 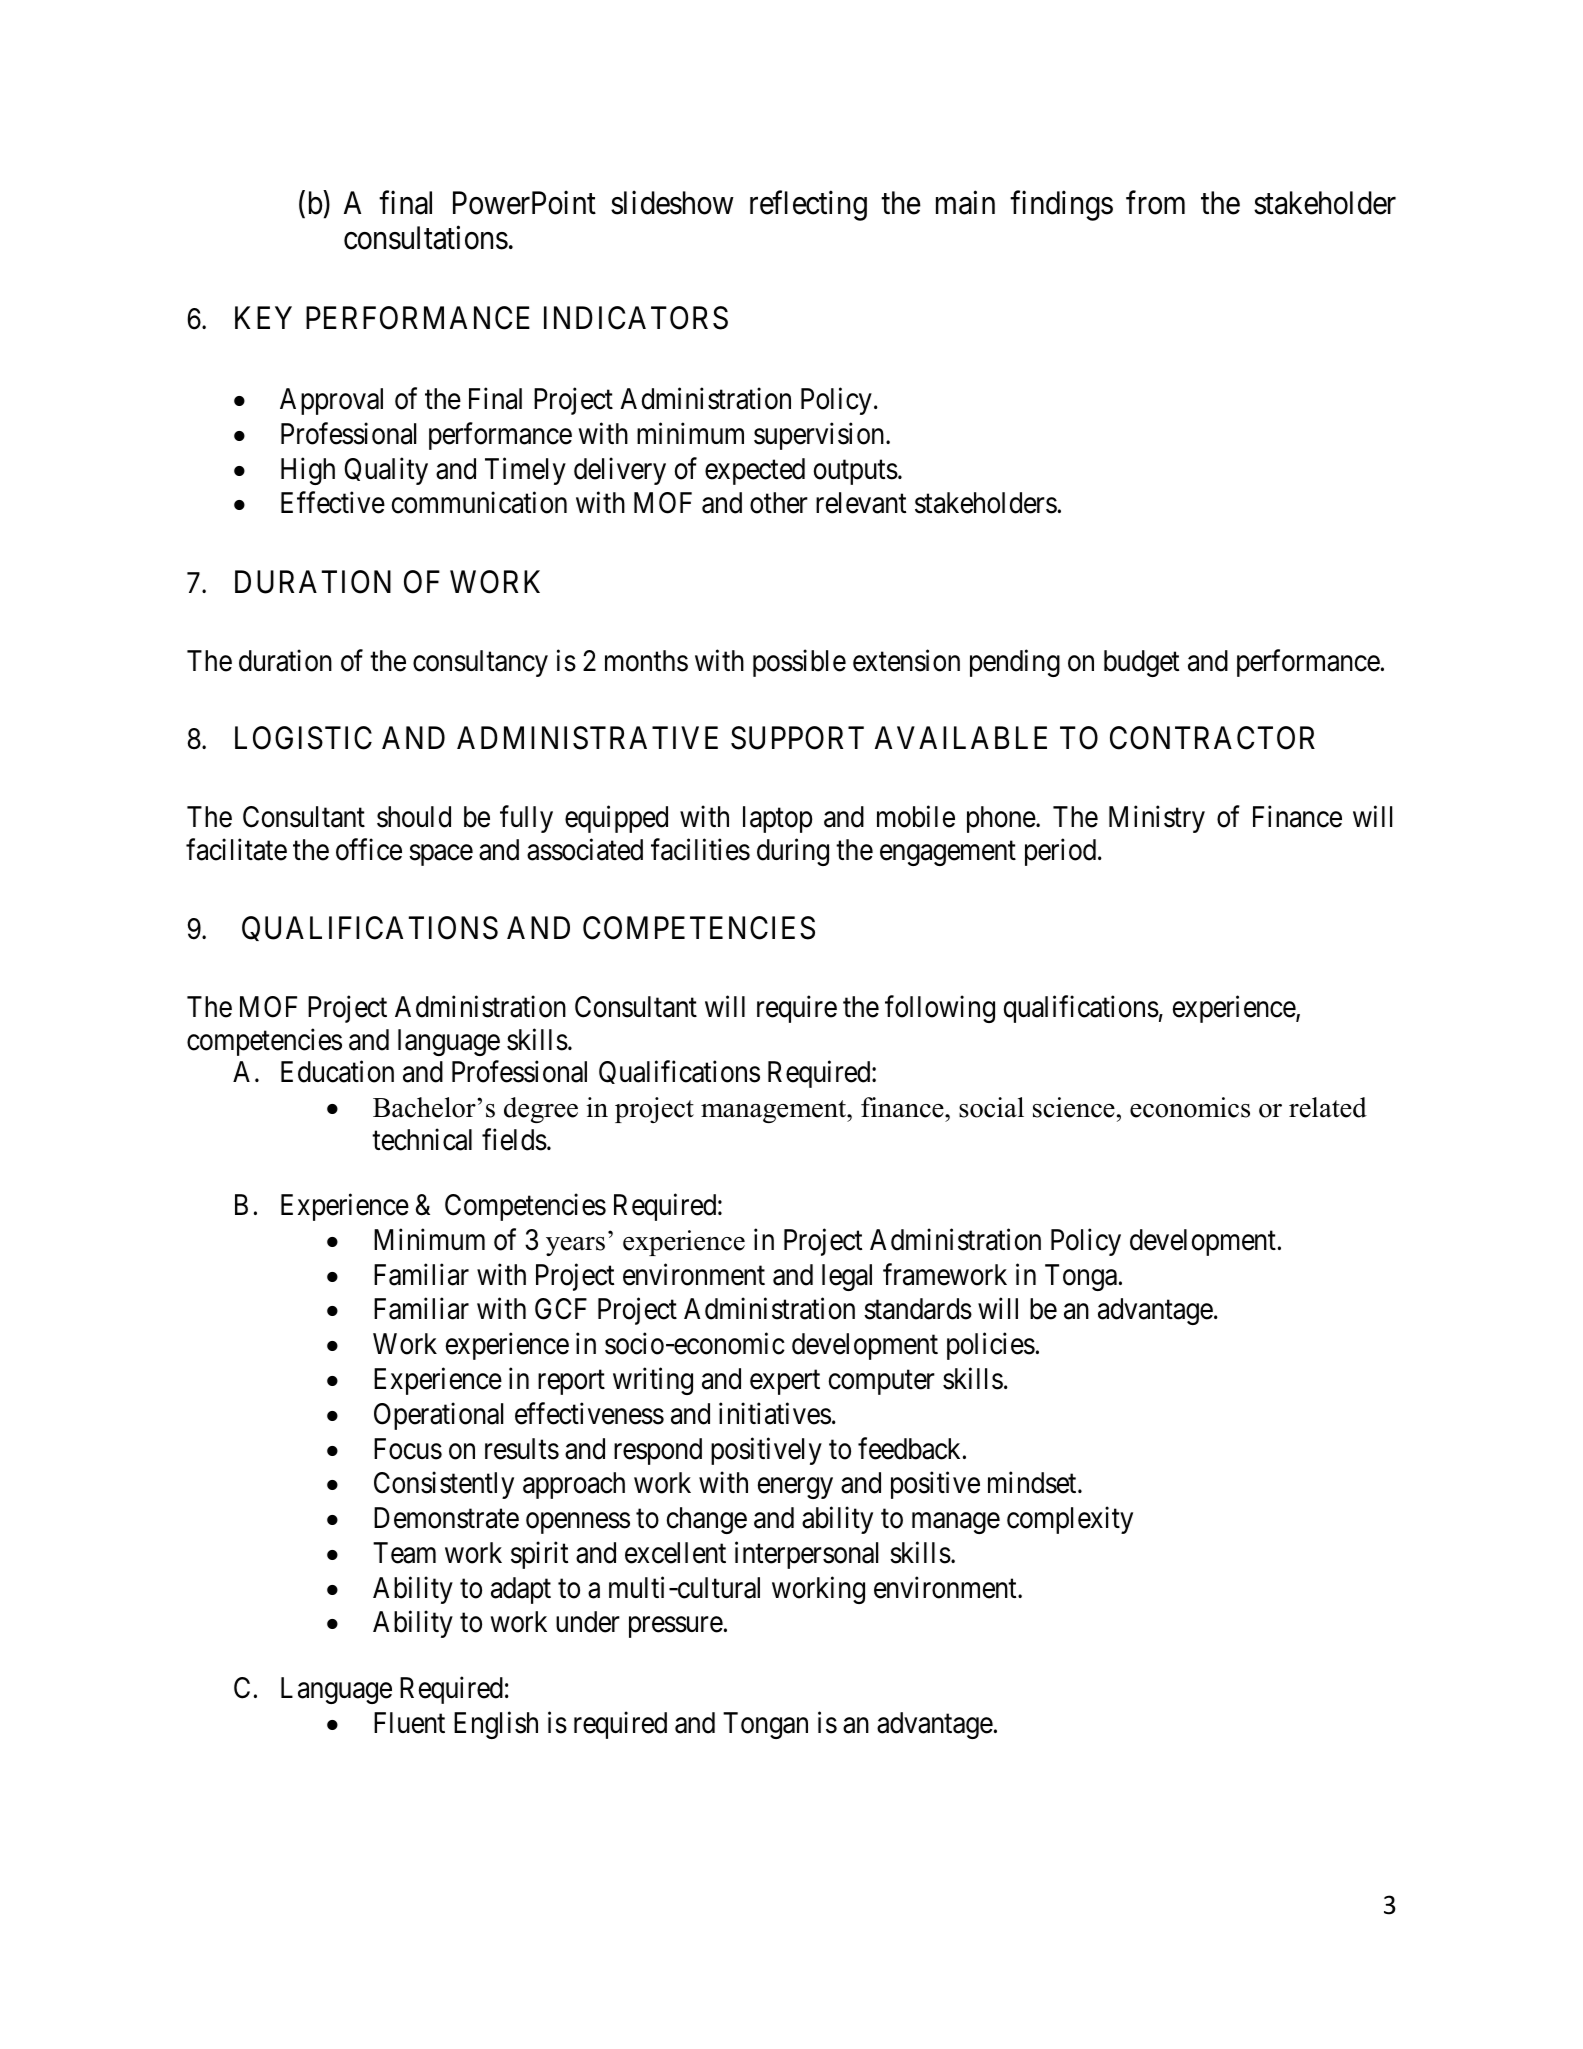 I want to click on Education, so click(x=337, y=1072).
